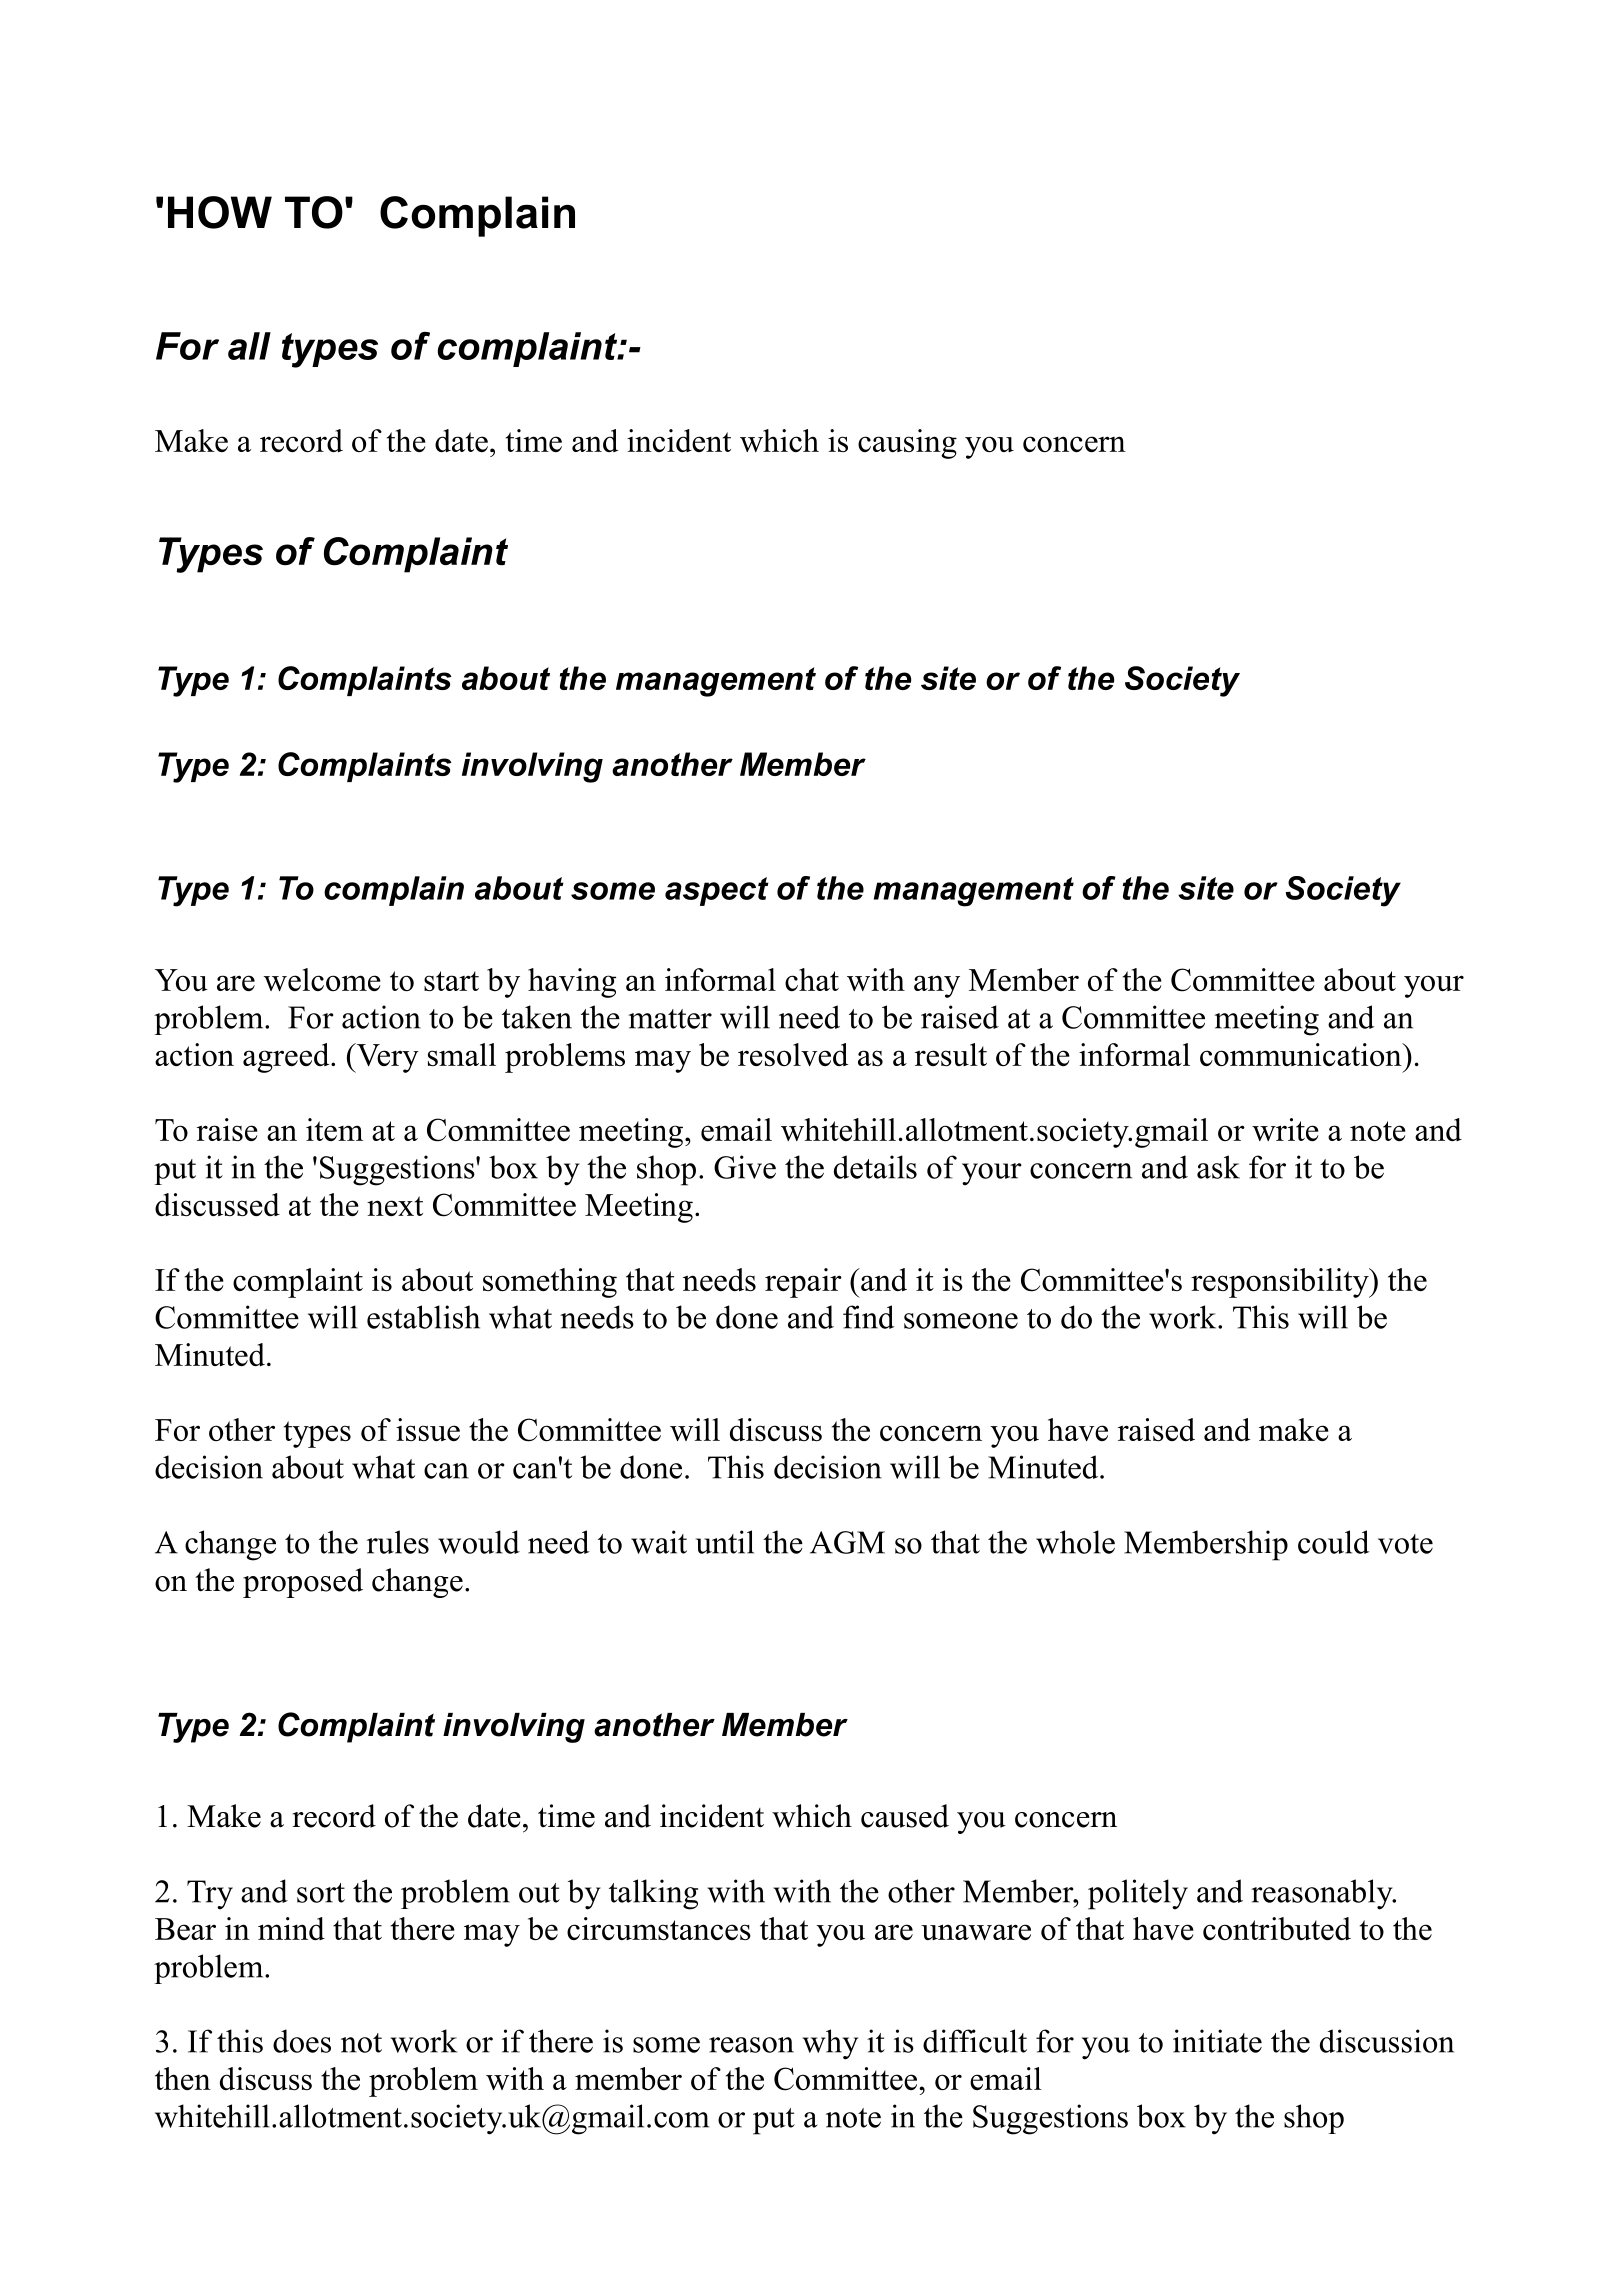 Image resolution: width=1618 pixels, height=2289 pixels. What do you see at coordinates (302, 2041) in the image?
I see `does` at bounding box center [302, 2041].
